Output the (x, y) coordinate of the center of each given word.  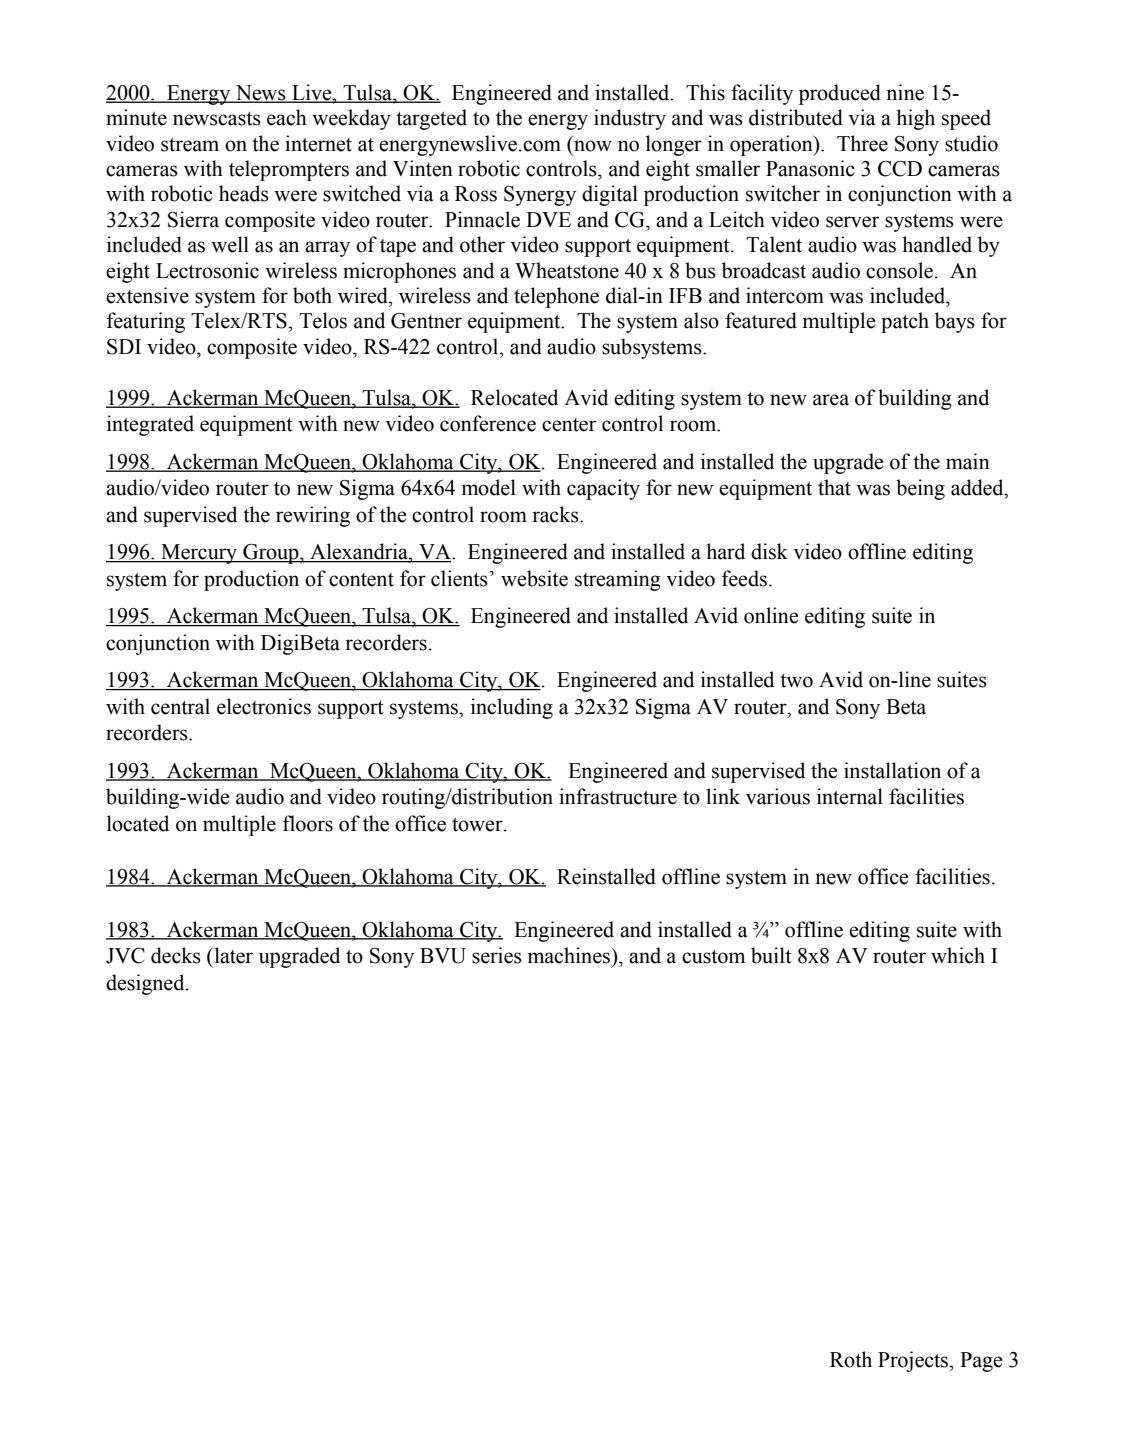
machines (569, 955)
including (512, 708)
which (958, 955)
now (593, 146)
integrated (150, 425)
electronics (264, 706)
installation (892, 770)
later (232, 955)
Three (862, 143)
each (287, 117)
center (569, 425)
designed (146, 984)
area (831, 400)
